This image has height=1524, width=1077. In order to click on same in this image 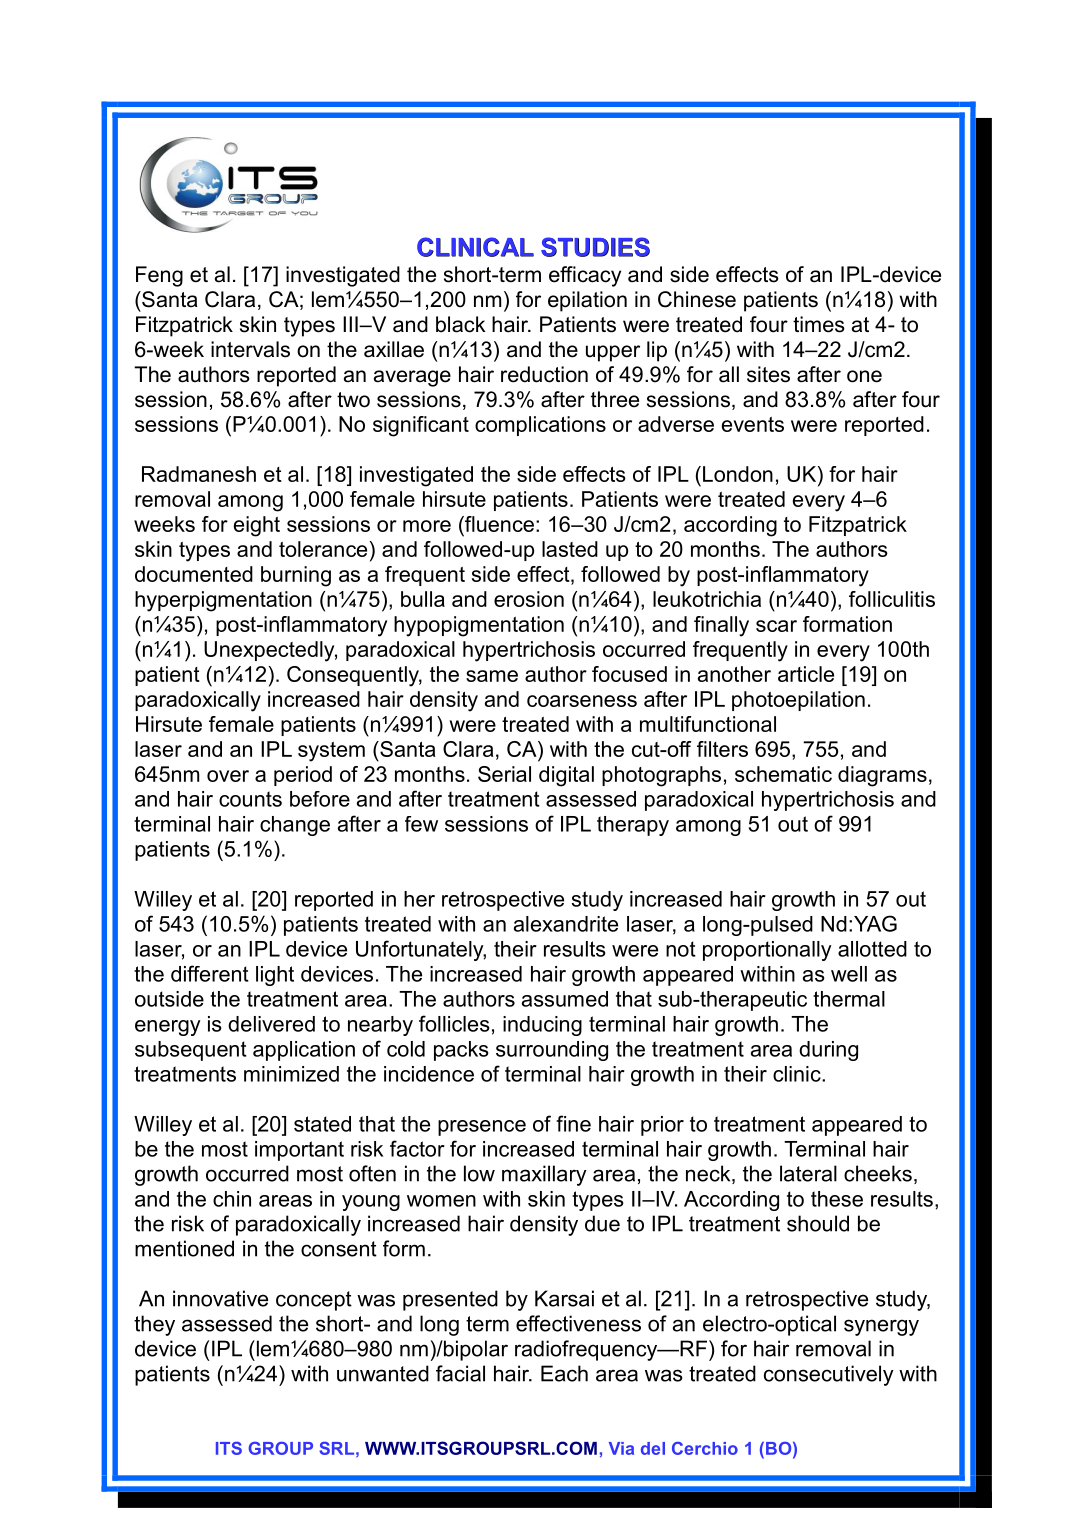, I will do `click(492, 676)`.
